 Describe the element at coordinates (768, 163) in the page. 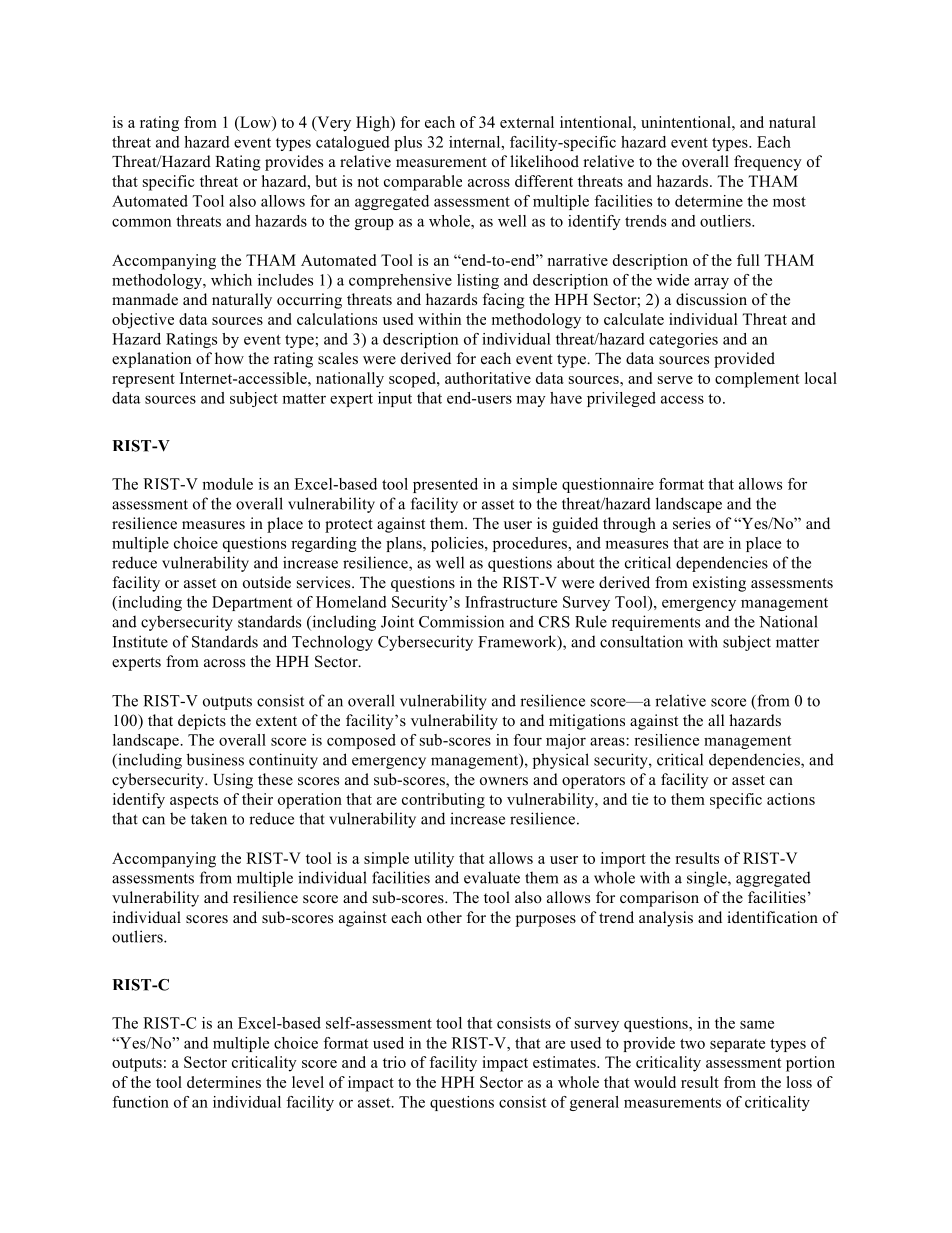

I see `frequency` at that location.
